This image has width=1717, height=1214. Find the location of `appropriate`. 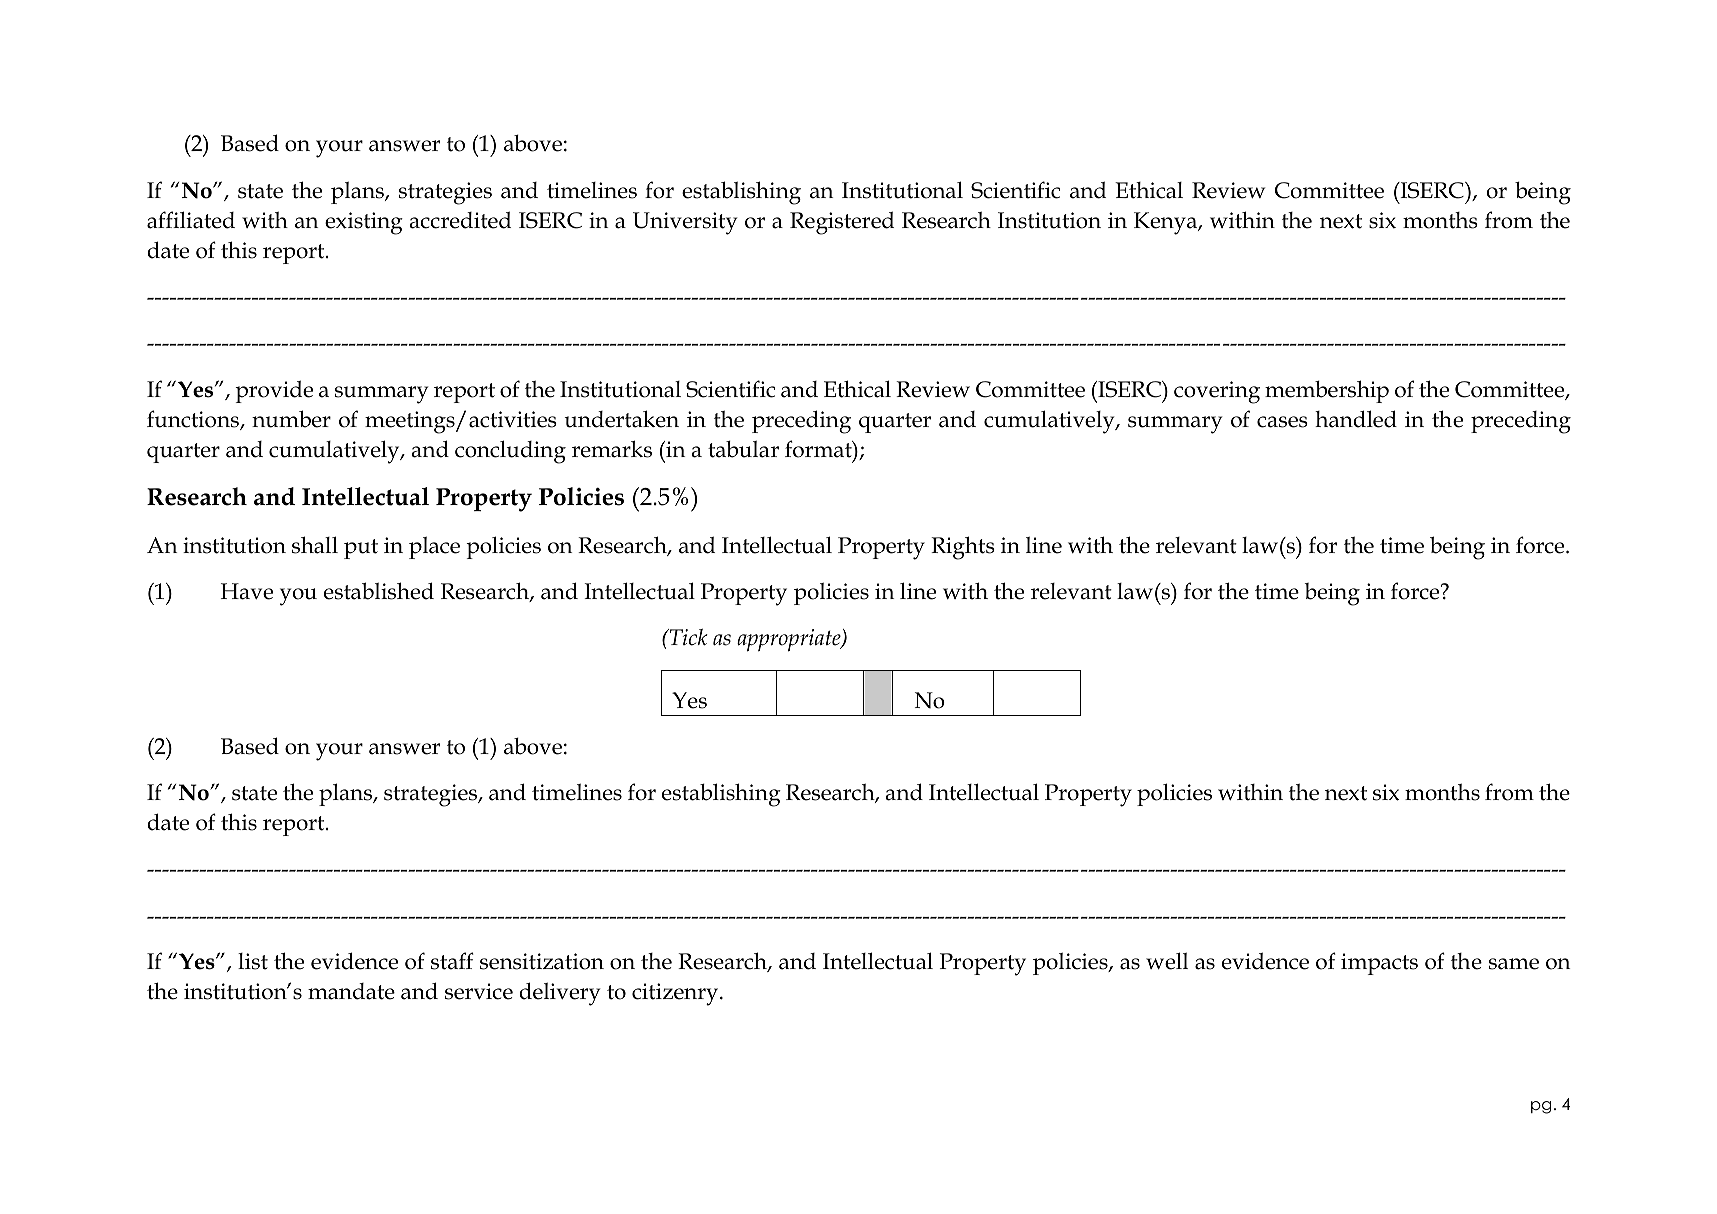

appropriate is located at coordinates (790, 640).
